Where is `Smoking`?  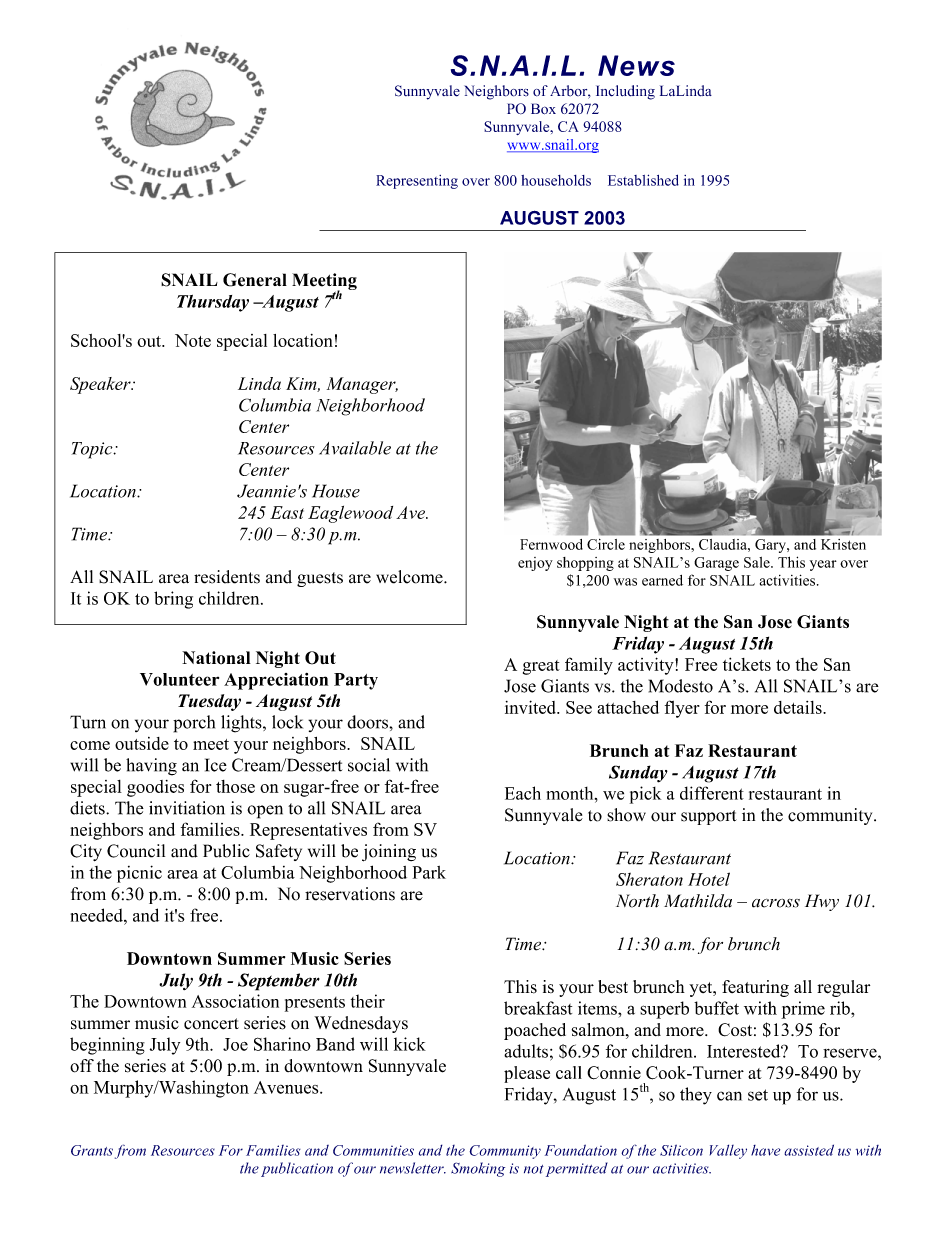 Smoking is located at coordinates (478, 1169).
